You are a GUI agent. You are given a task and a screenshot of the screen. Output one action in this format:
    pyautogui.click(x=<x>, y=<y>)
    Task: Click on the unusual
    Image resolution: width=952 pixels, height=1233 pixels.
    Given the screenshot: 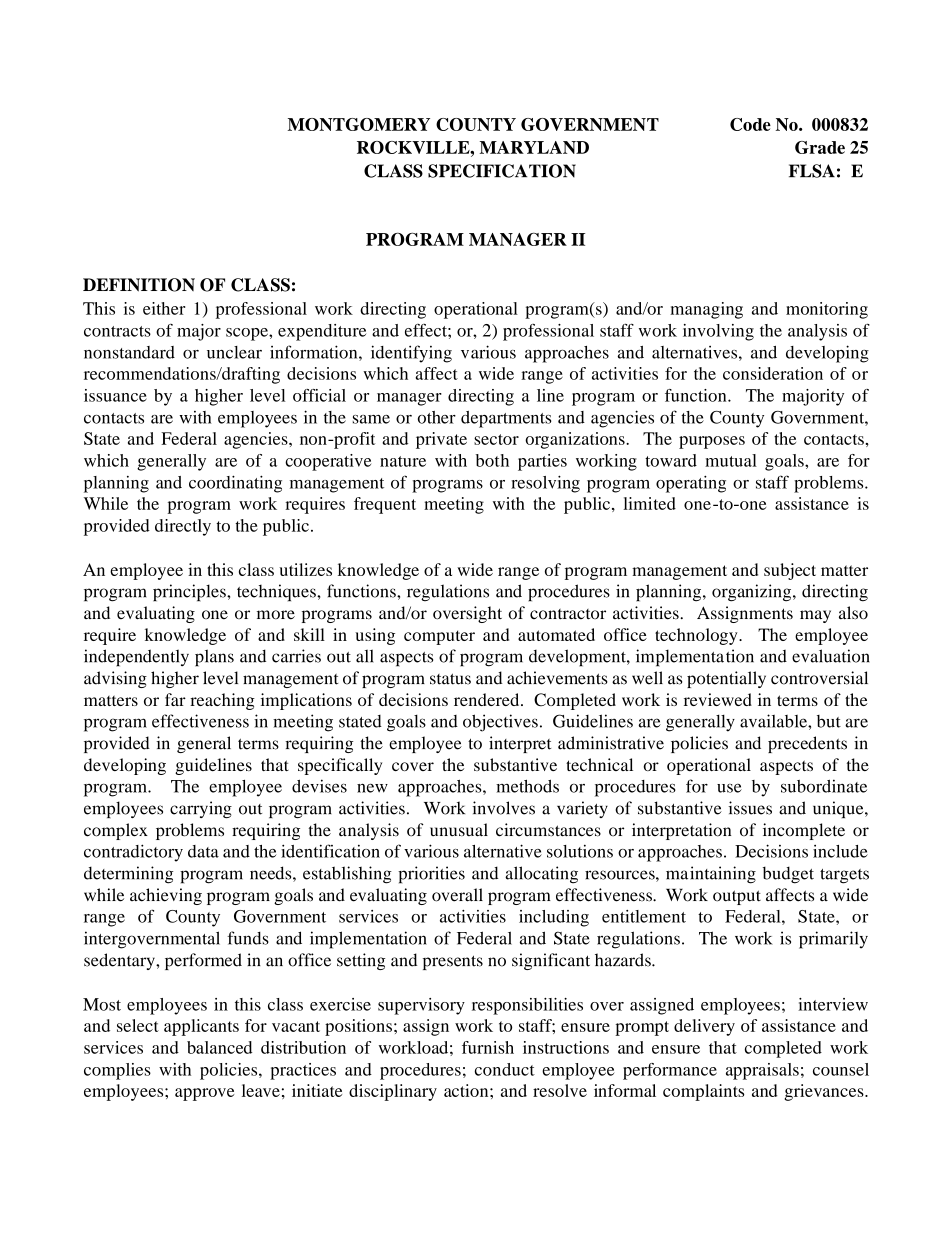 What is the action you would take?
    pyautogui.click(x=459, y=830)
